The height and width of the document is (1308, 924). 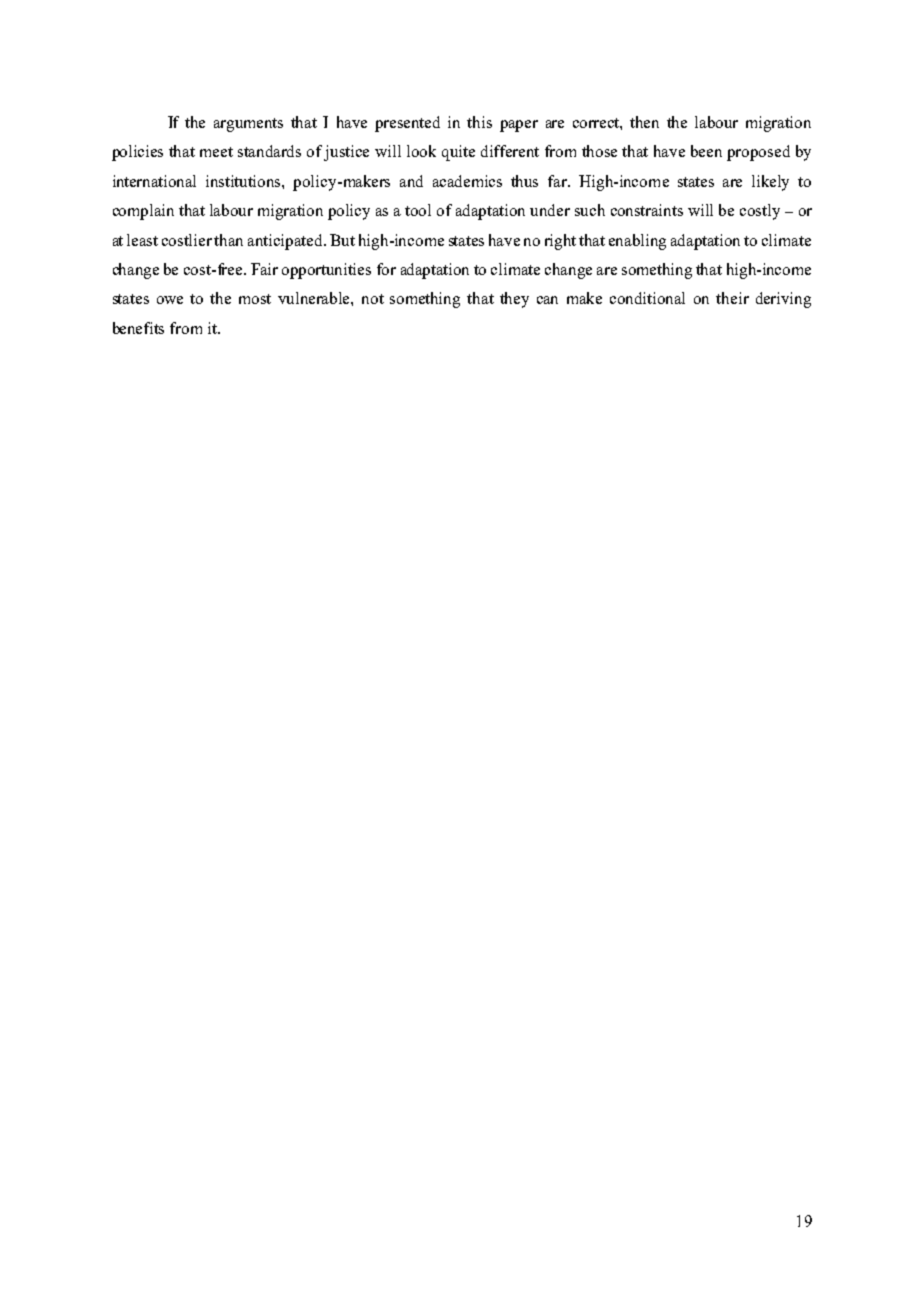 What do you see at coordinates (248, 125) in the document?
I see `arguments` at bounding box center [248, 125].
